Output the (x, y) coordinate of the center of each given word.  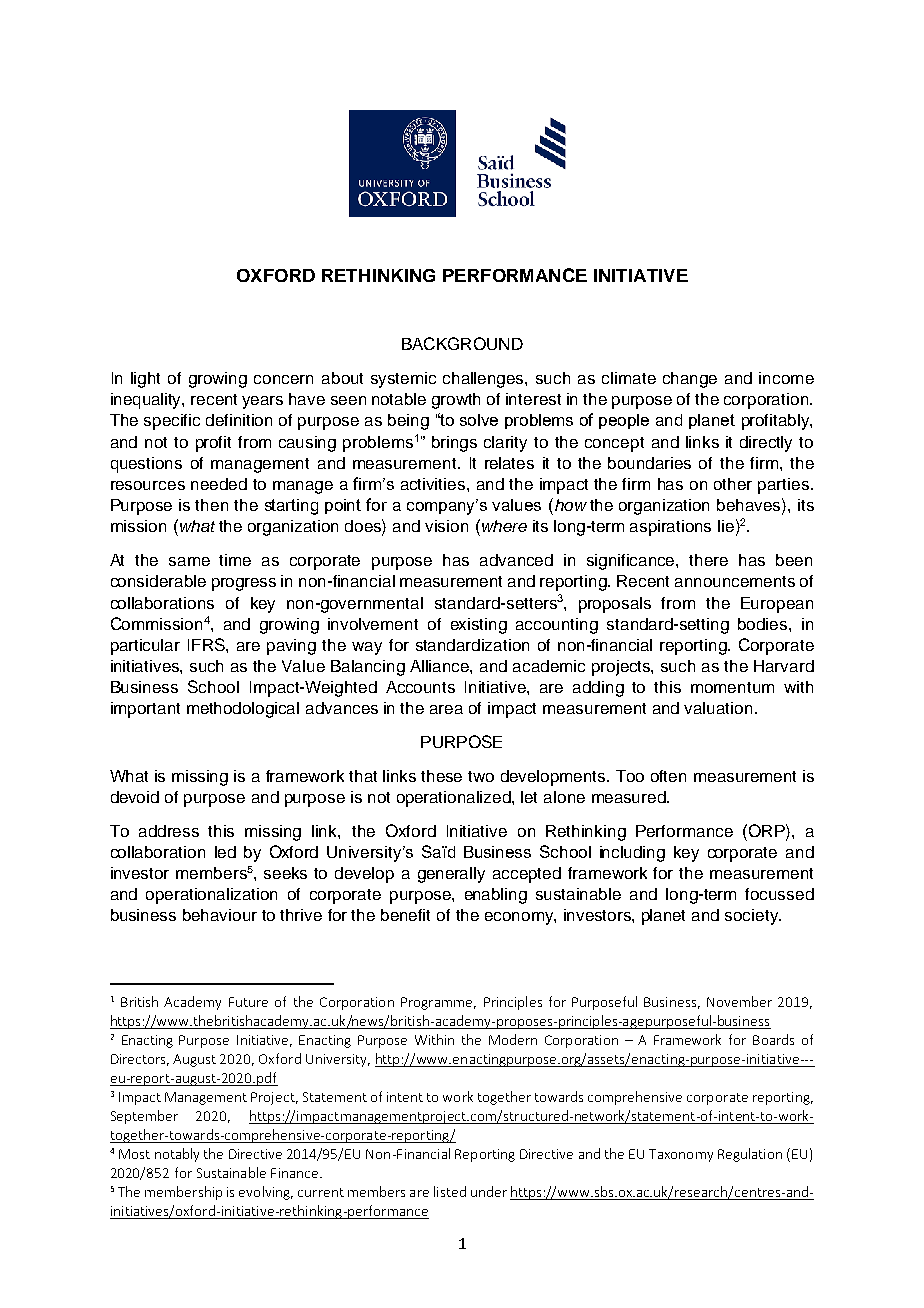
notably (177, 1155)
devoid (135, 797)
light (145, 380)
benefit (405, 915)
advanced (516, 560)
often (668, 776)
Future (248, 1002)
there (708, 560)
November (739, 1001)
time (235, 560)
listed (450, 1191)
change (690, 380)
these (441, 776)
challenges (484, 380)
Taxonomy (681, 1155)
